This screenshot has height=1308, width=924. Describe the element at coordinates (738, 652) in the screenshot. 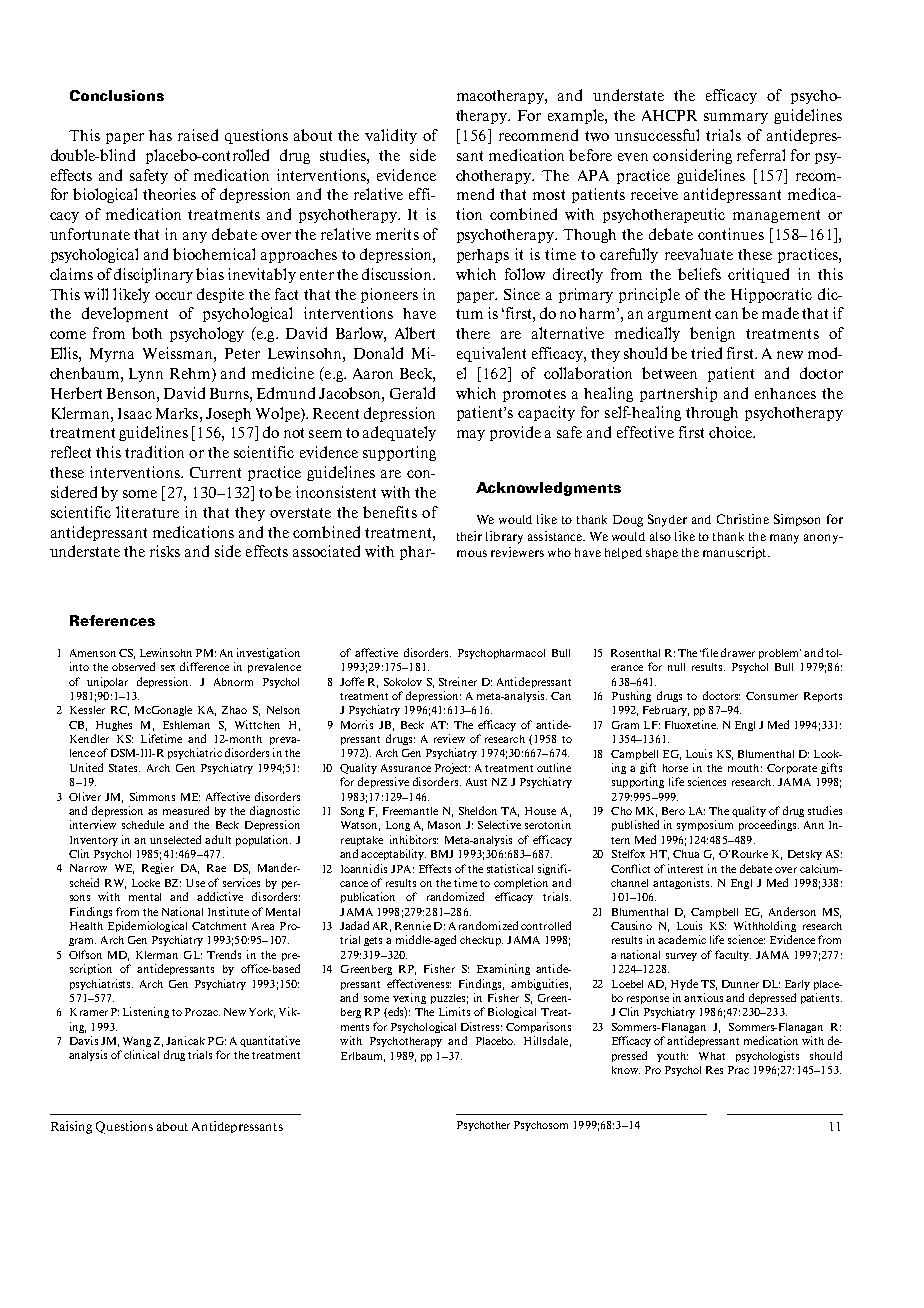

I see `drawer` at that location.
